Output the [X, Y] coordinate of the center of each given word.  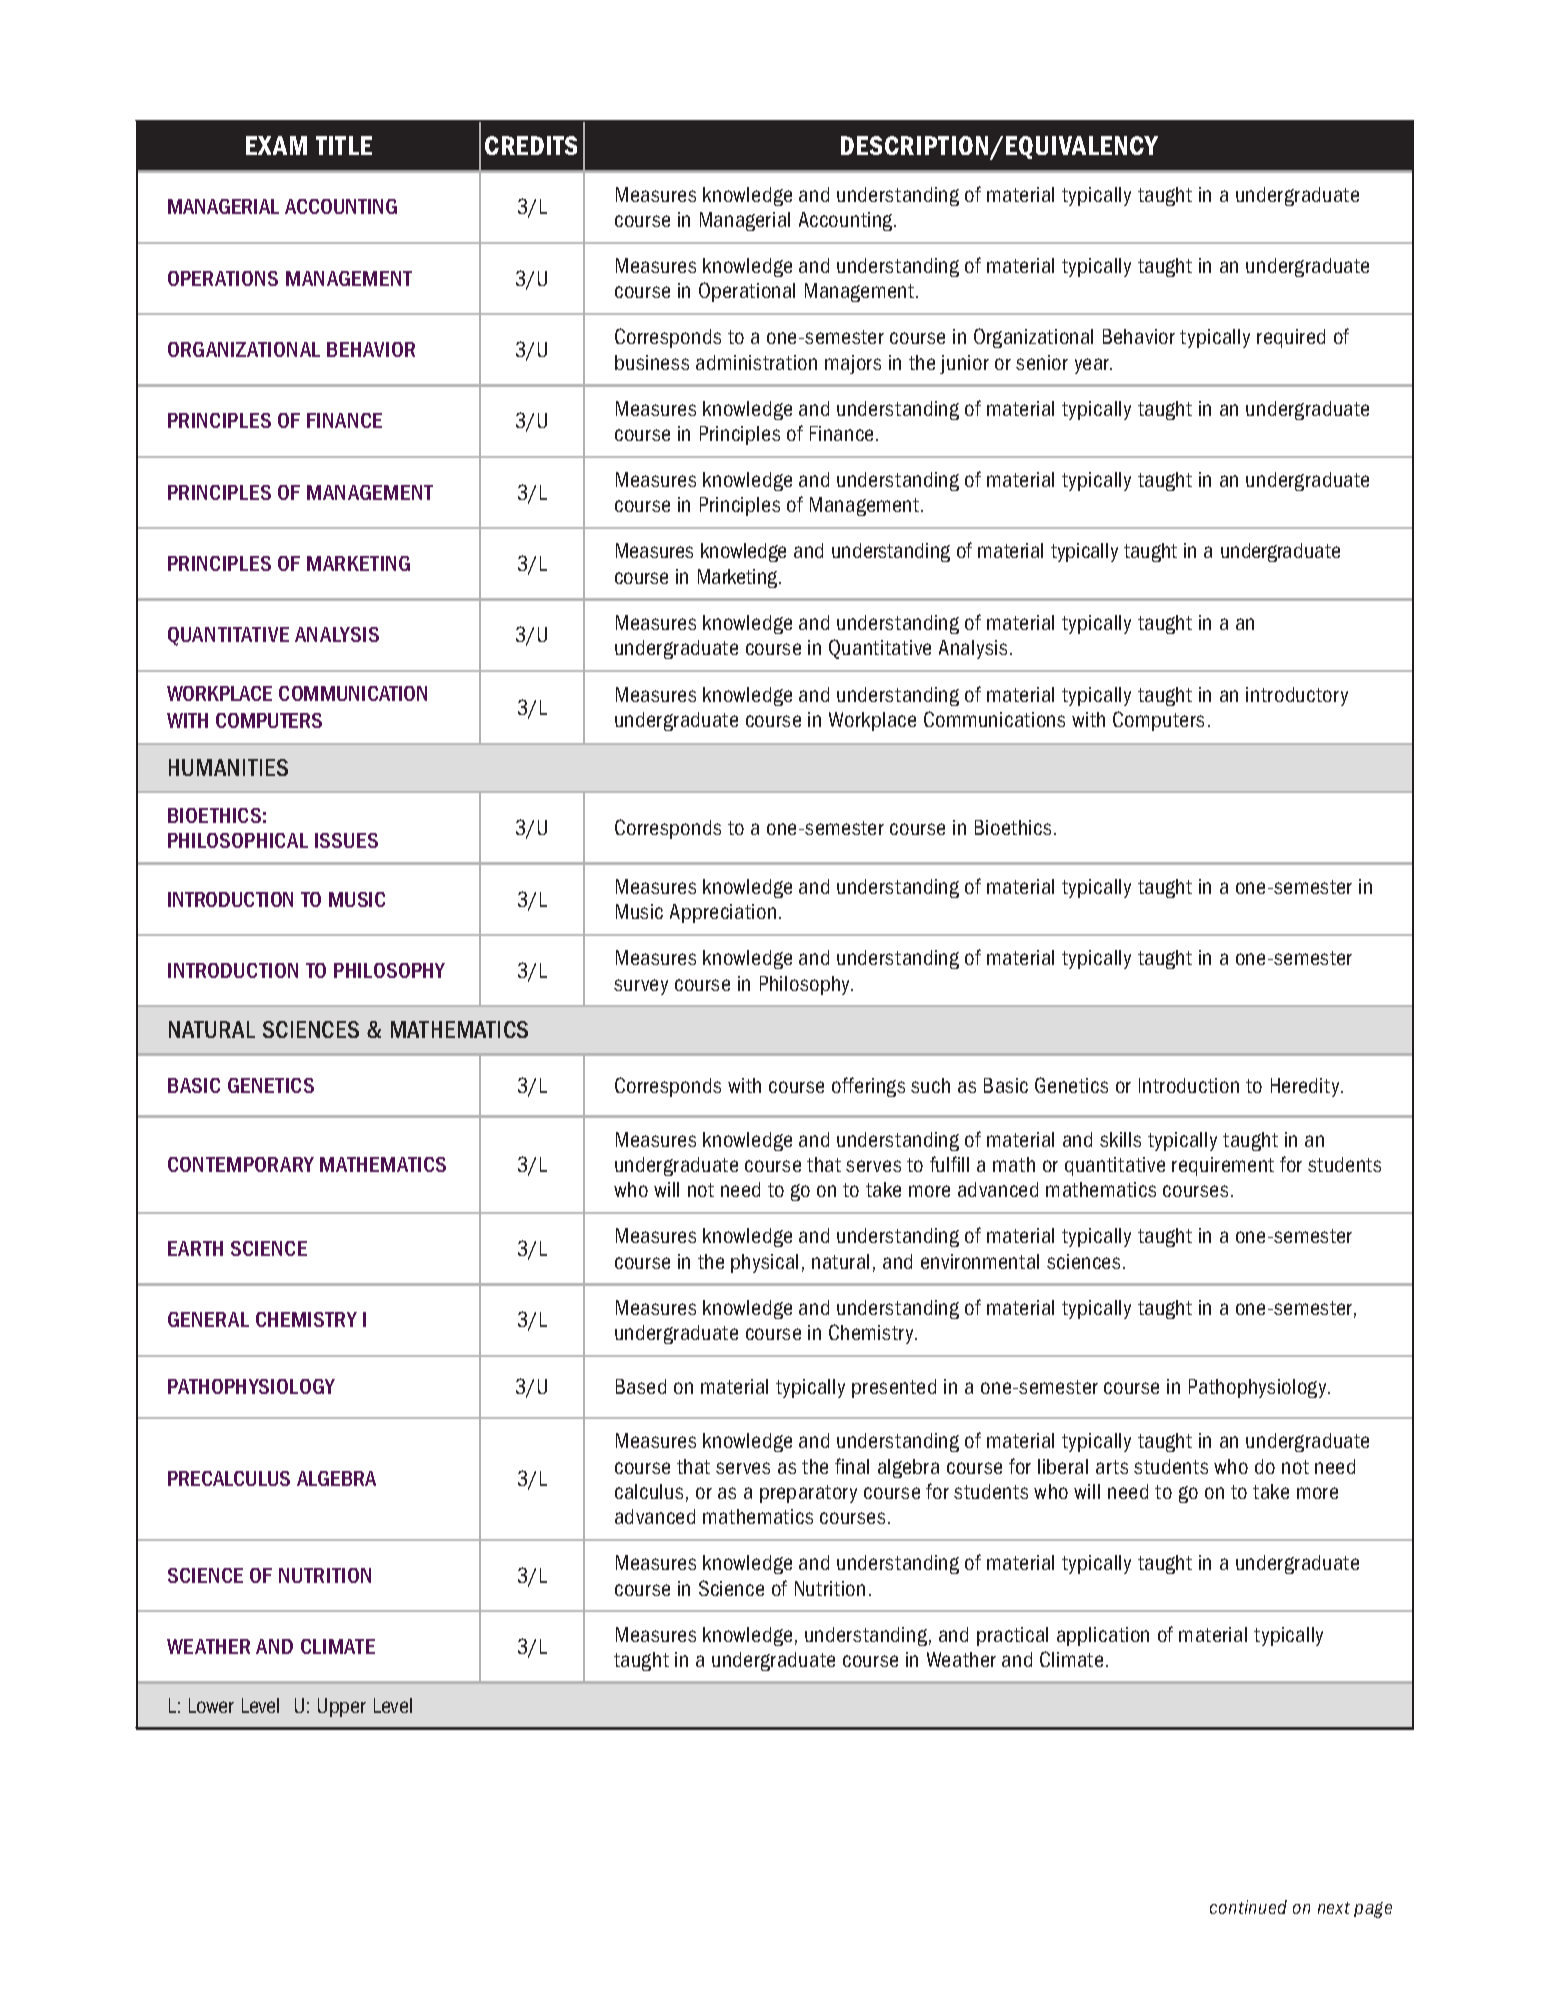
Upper [342, 1707]
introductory [1297, 696]
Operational [747, 292]
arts [1112, 1467]
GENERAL [208, 1319]
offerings [868, 1087]
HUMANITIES [228, 767]
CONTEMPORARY [241, 1164]
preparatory [808, 1494]
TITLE [344, 145]
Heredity [1306, 1087]
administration [756, 362]
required [1291, 338]
